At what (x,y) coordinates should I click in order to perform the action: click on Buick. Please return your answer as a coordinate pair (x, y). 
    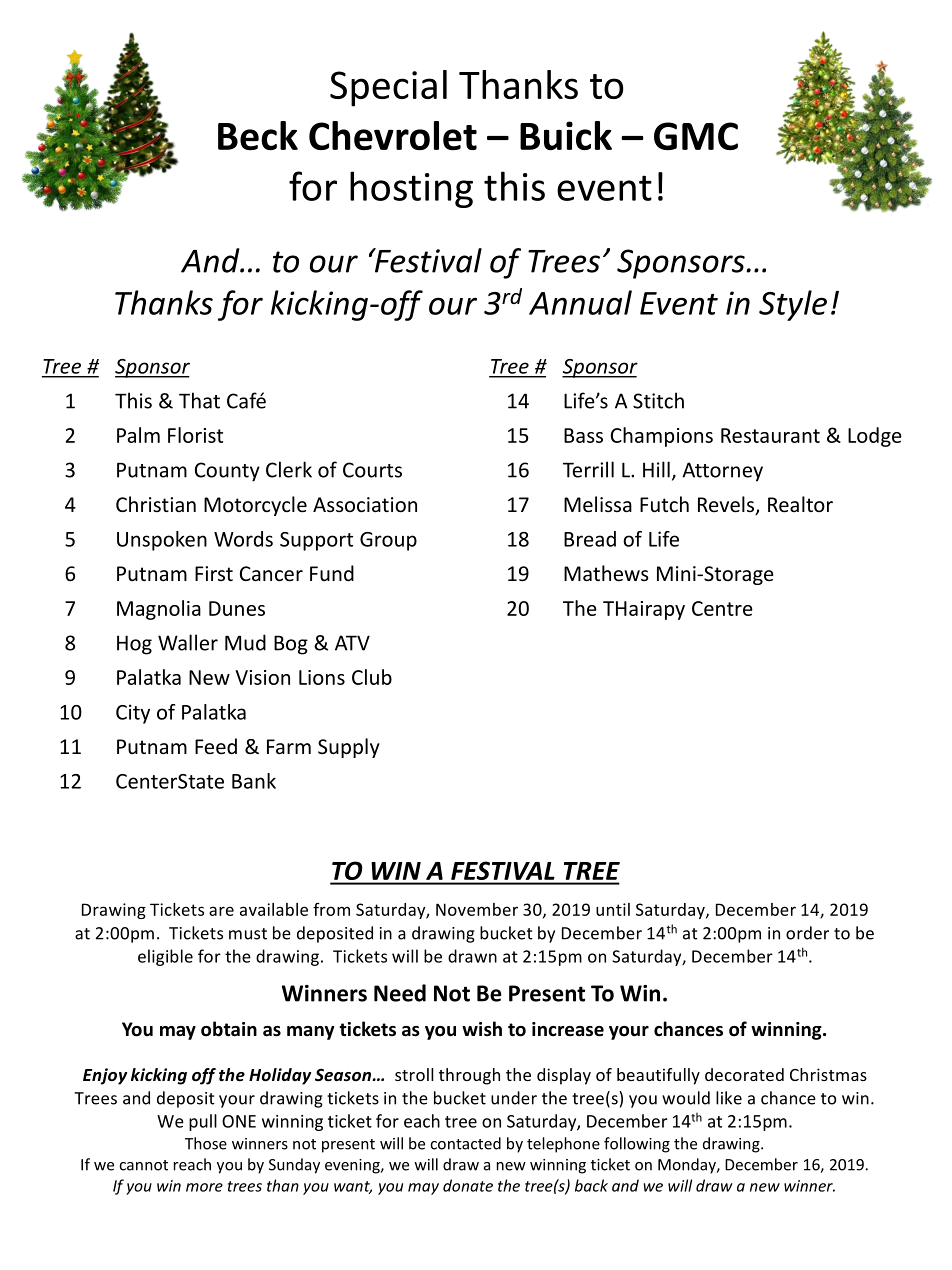
    Looking at the image, I should click on (566, 136).
